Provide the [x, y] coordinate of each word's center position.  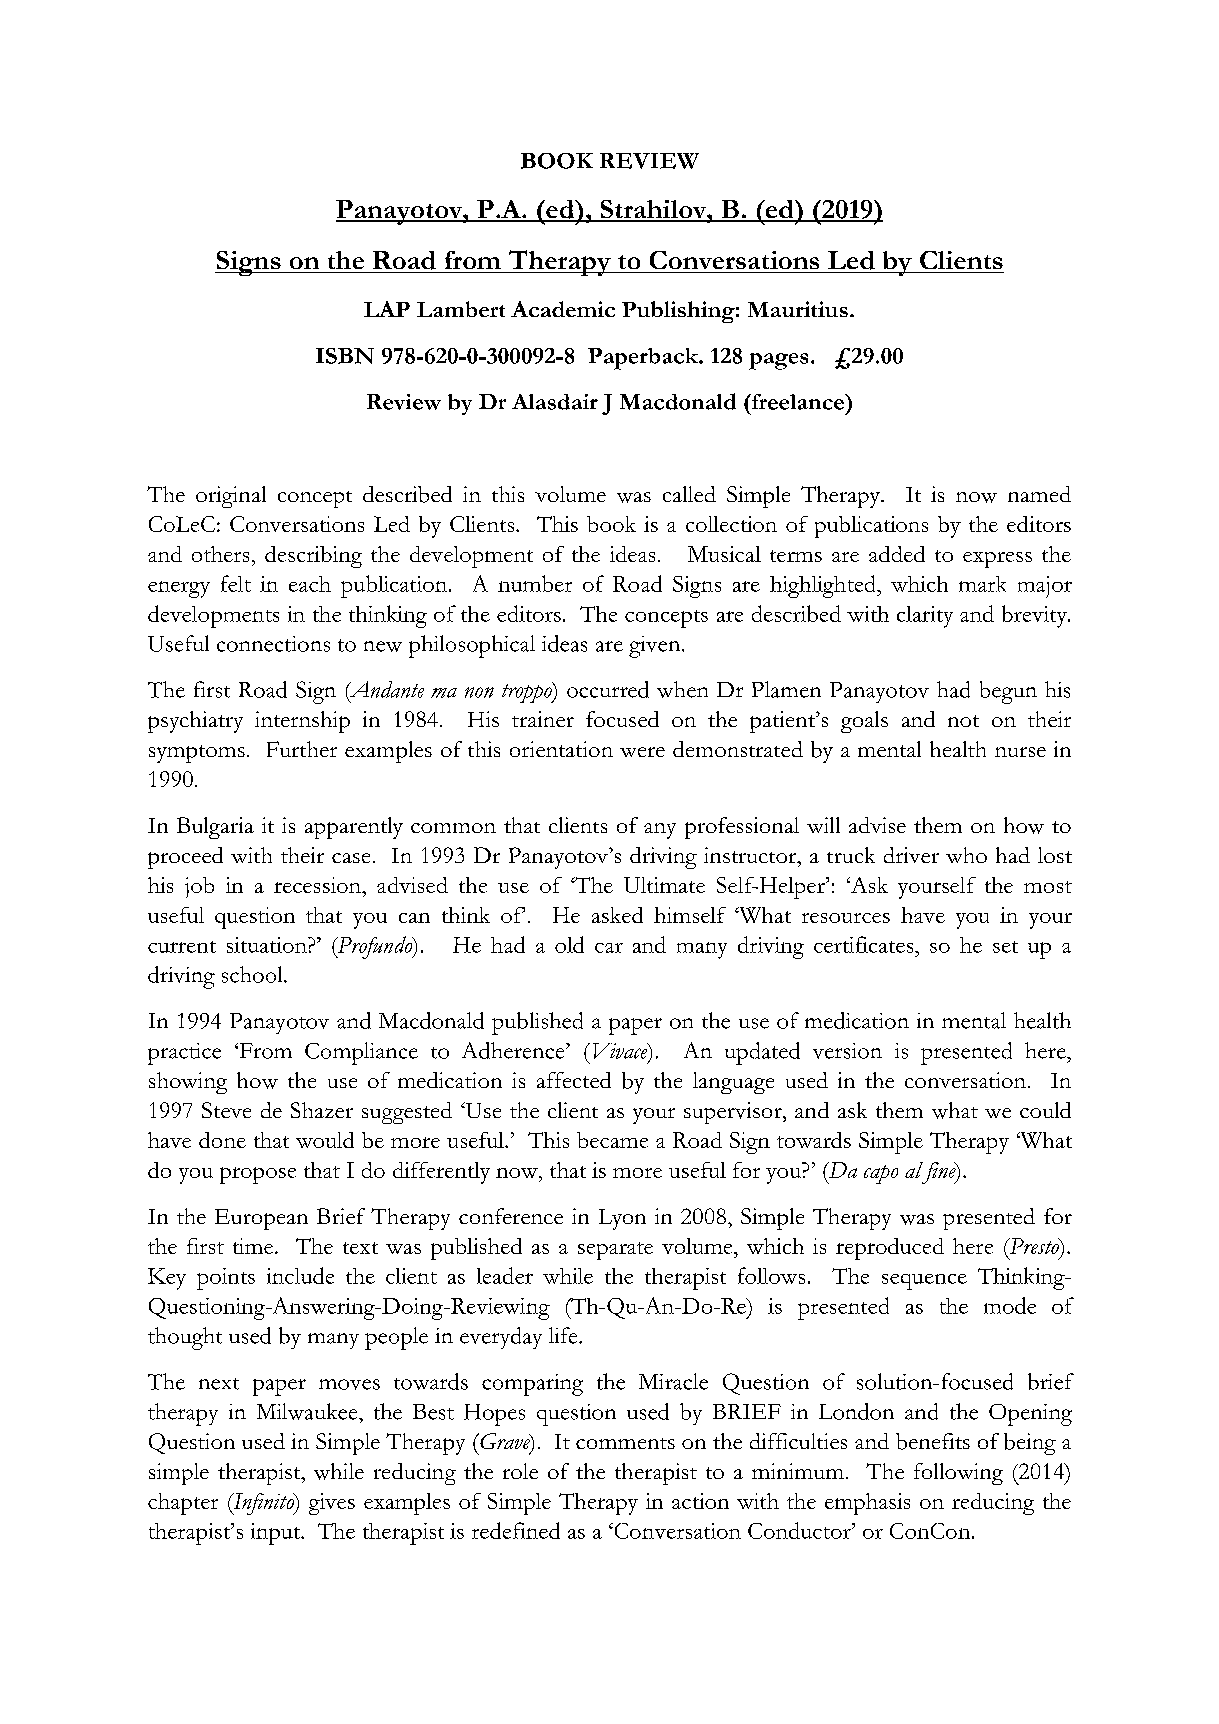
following [958, 1474]
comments [625, 1443]
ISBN [345, 356]
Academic [563, 309]
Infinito [263, 1504]
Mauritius [798, 309]
